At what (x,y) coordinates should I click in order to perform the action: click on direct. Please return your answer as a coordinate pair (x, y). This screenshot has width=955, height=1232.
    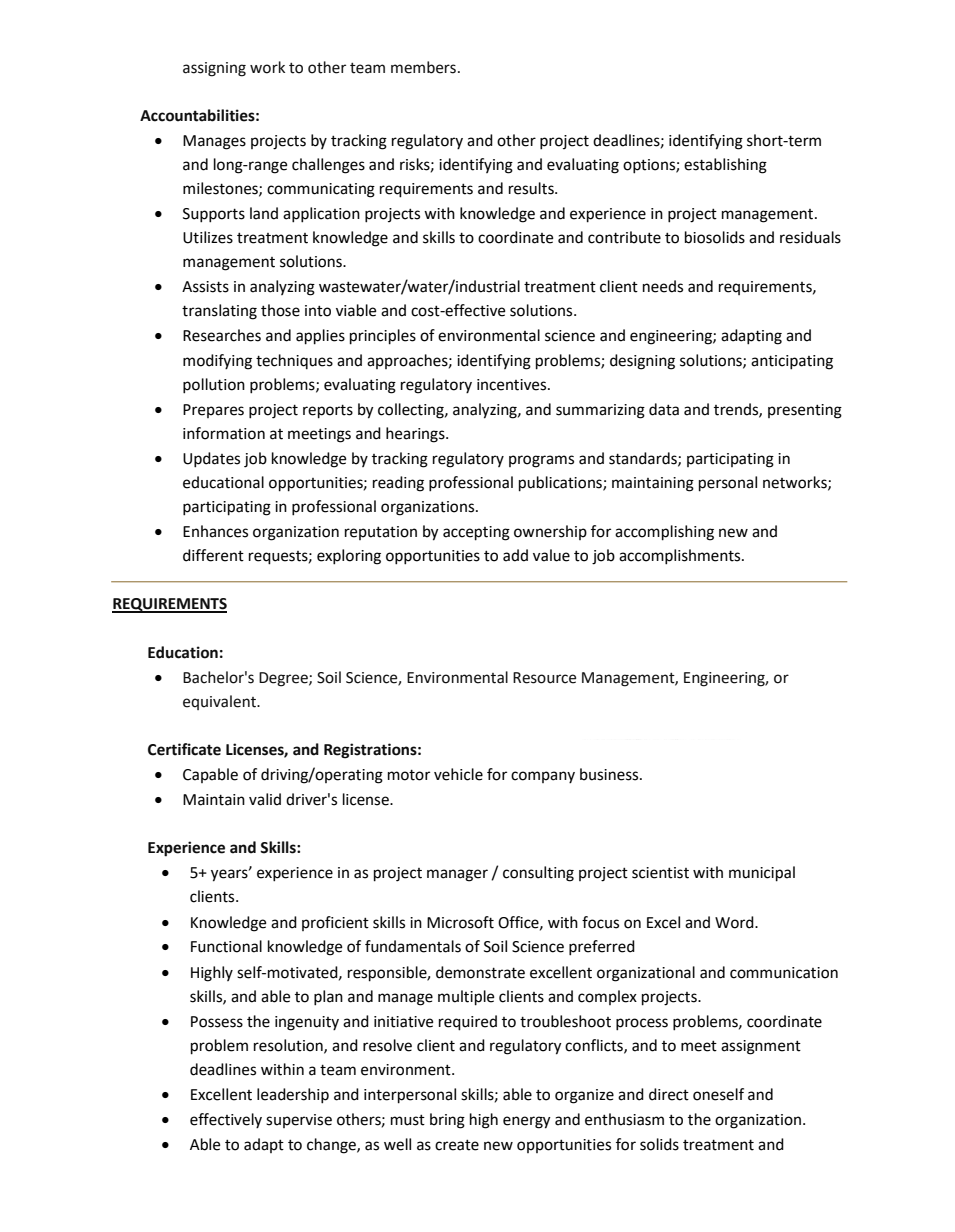
    Looking at the image, I should click on (669, 1094).
